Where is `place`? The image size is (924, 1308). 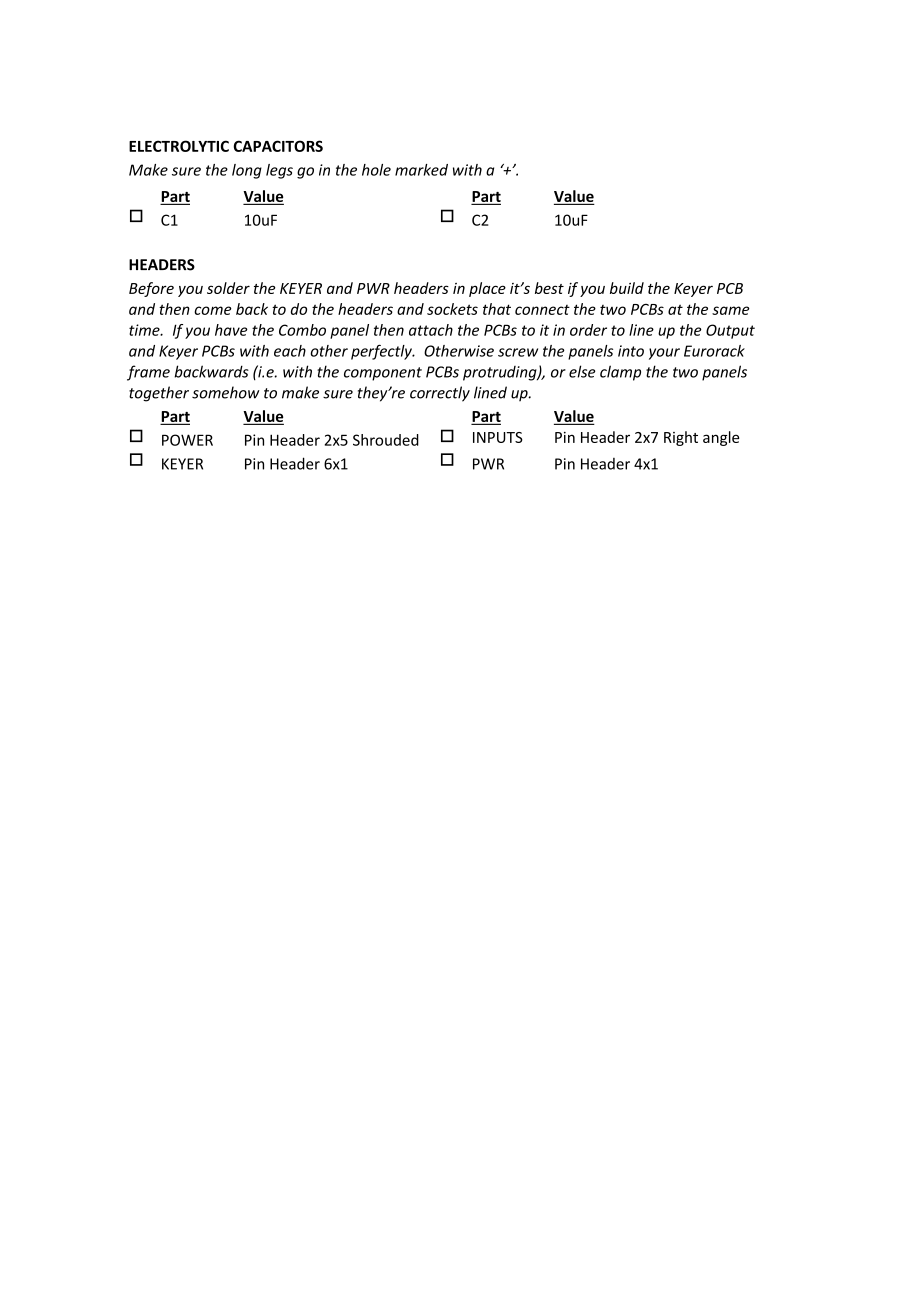
place is located at coordinates (487, 289).
